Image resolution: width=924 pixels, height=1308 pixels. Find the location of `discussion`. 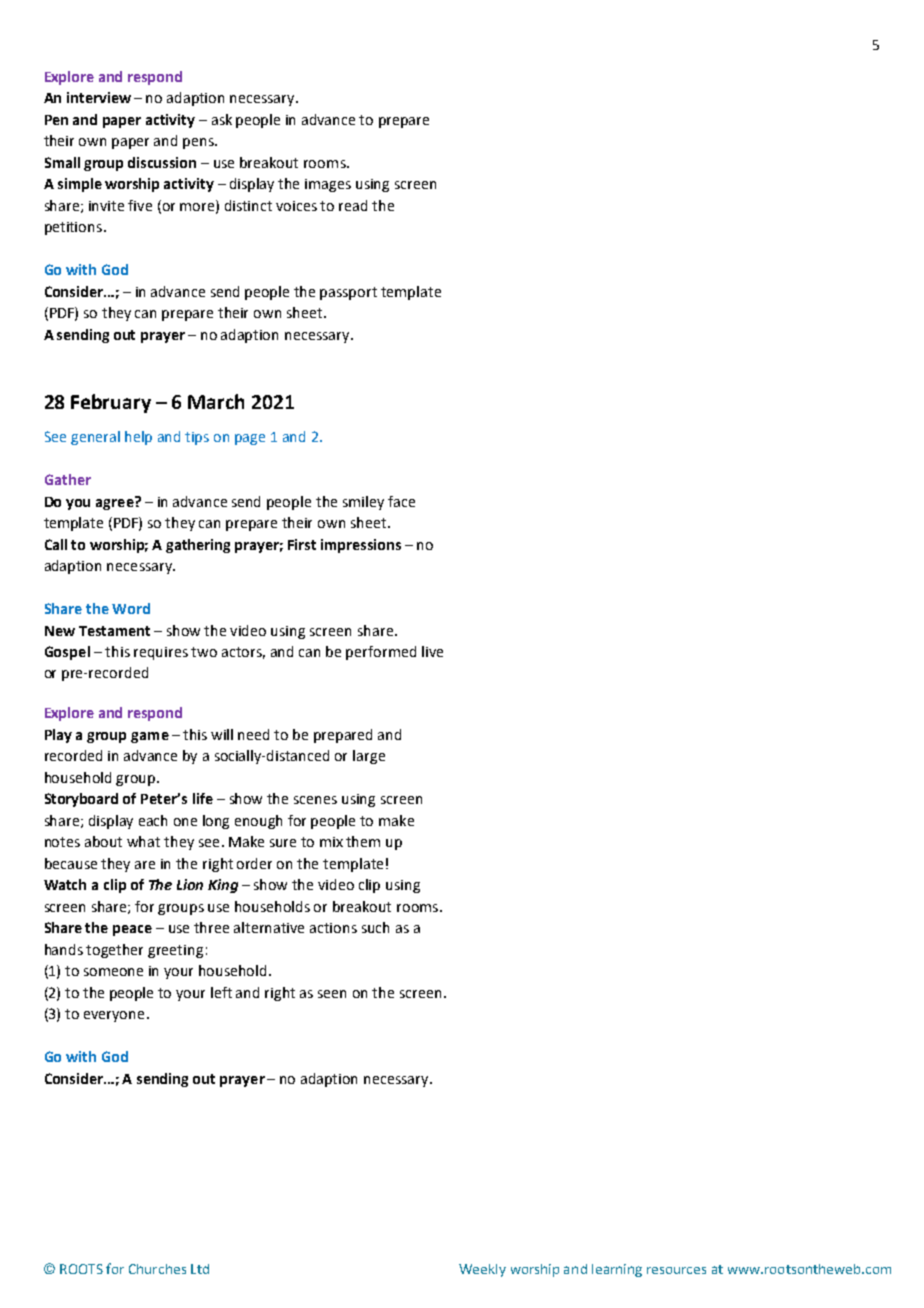

discussion is located at coordinates (162, 162).
